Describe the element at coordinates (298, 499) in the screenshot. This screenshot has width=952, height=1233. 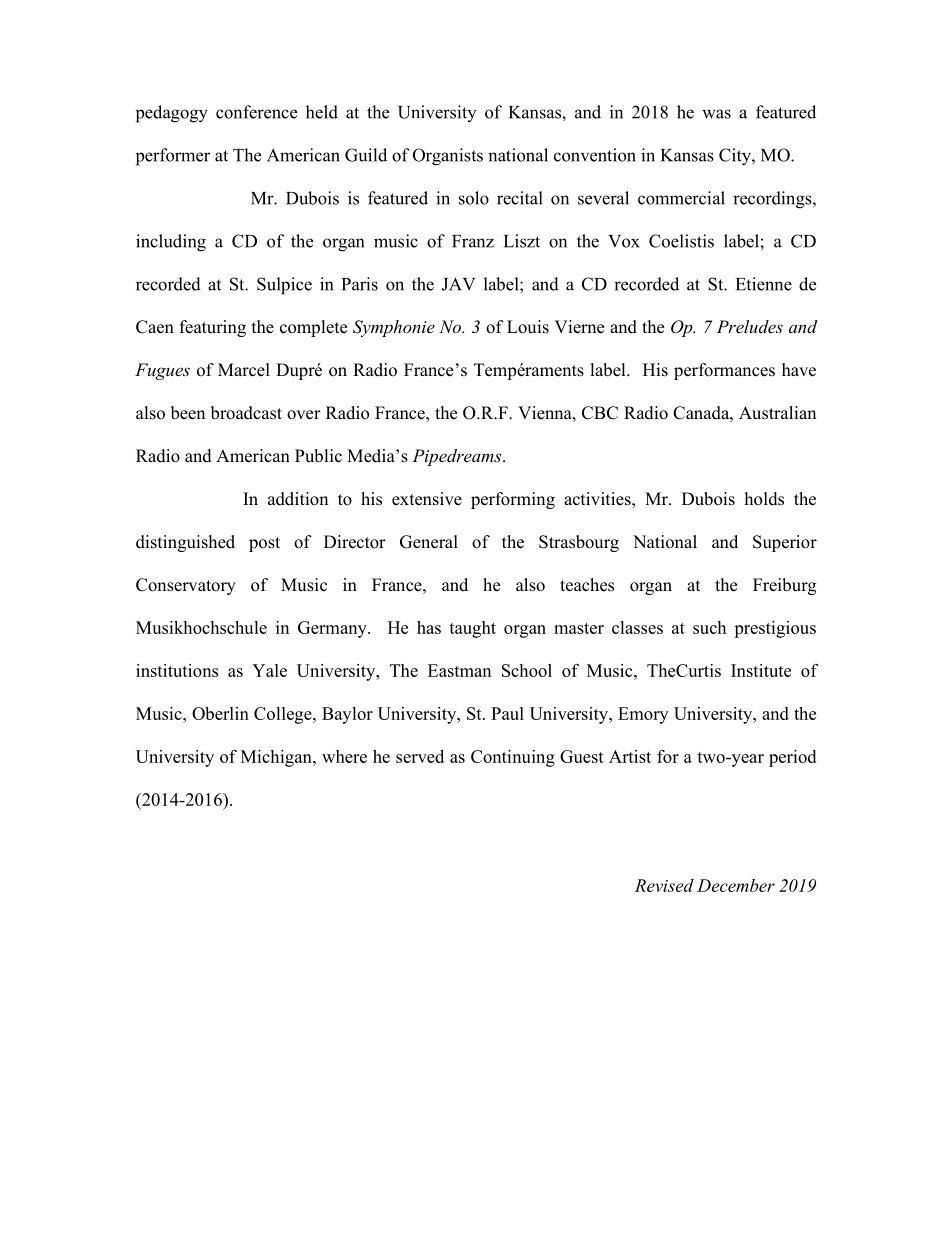
I see `addition` at that location.
